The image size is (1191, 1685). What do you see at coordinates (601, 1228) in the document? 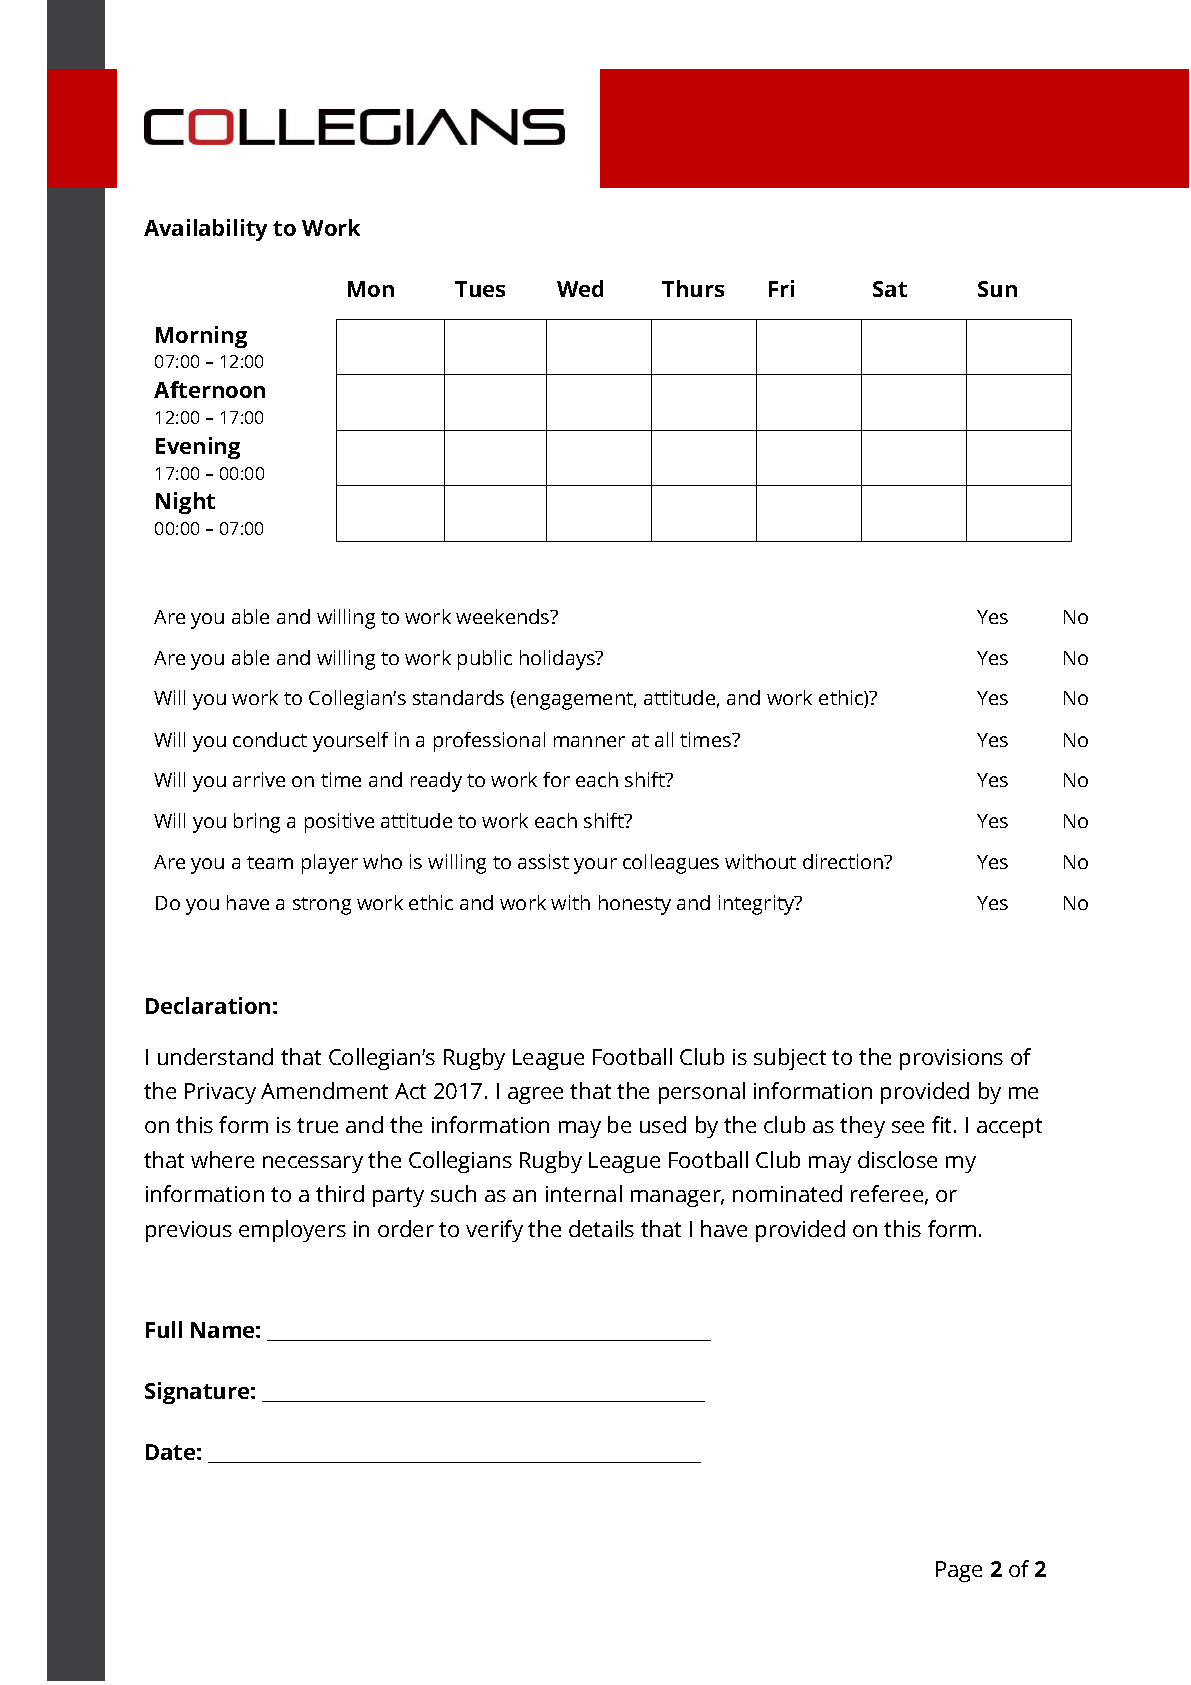
I see `details` at bounding box center [601, 1228].
